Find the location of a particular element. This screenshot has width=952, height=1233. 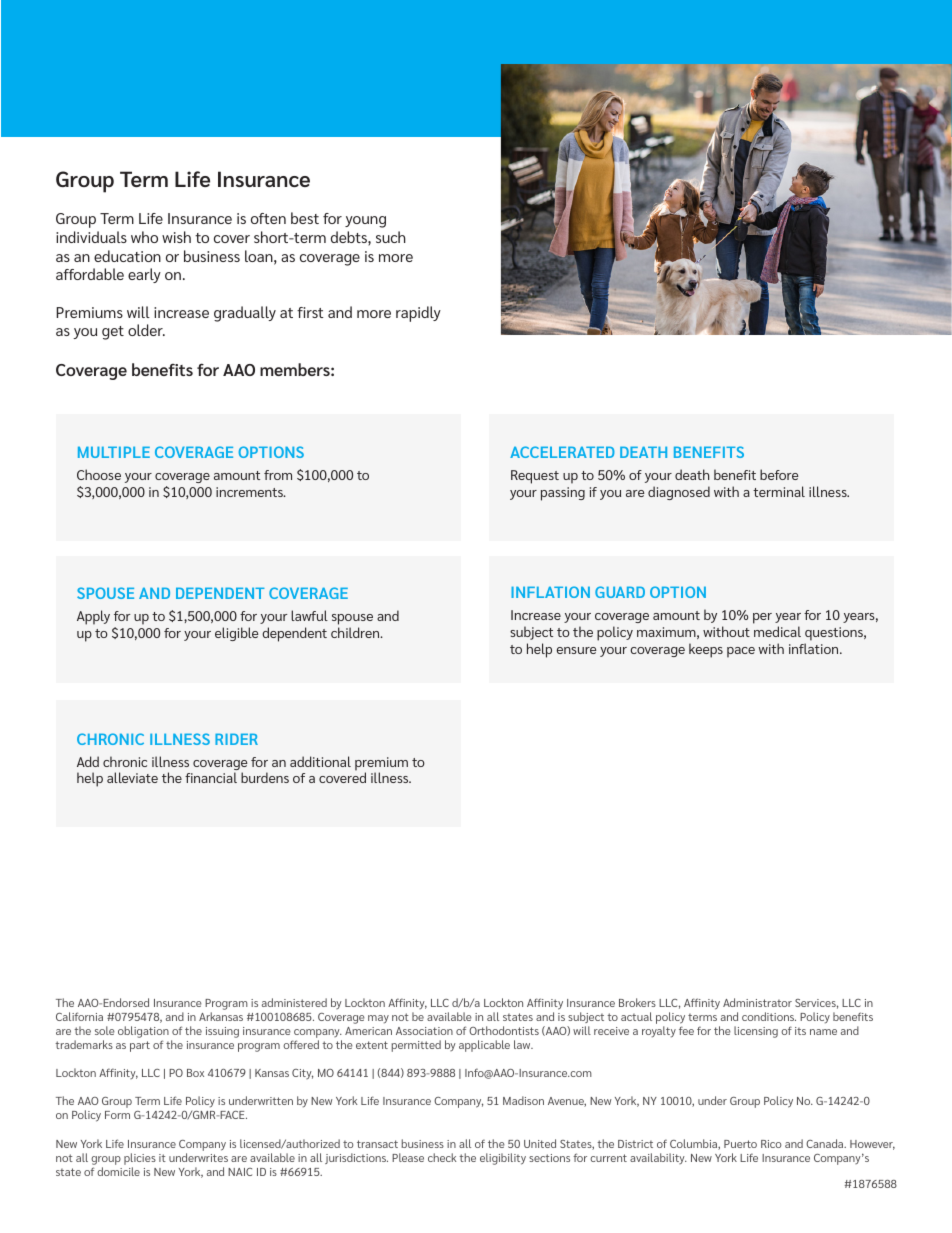

RIDER is located at coordinates (236, 739).
